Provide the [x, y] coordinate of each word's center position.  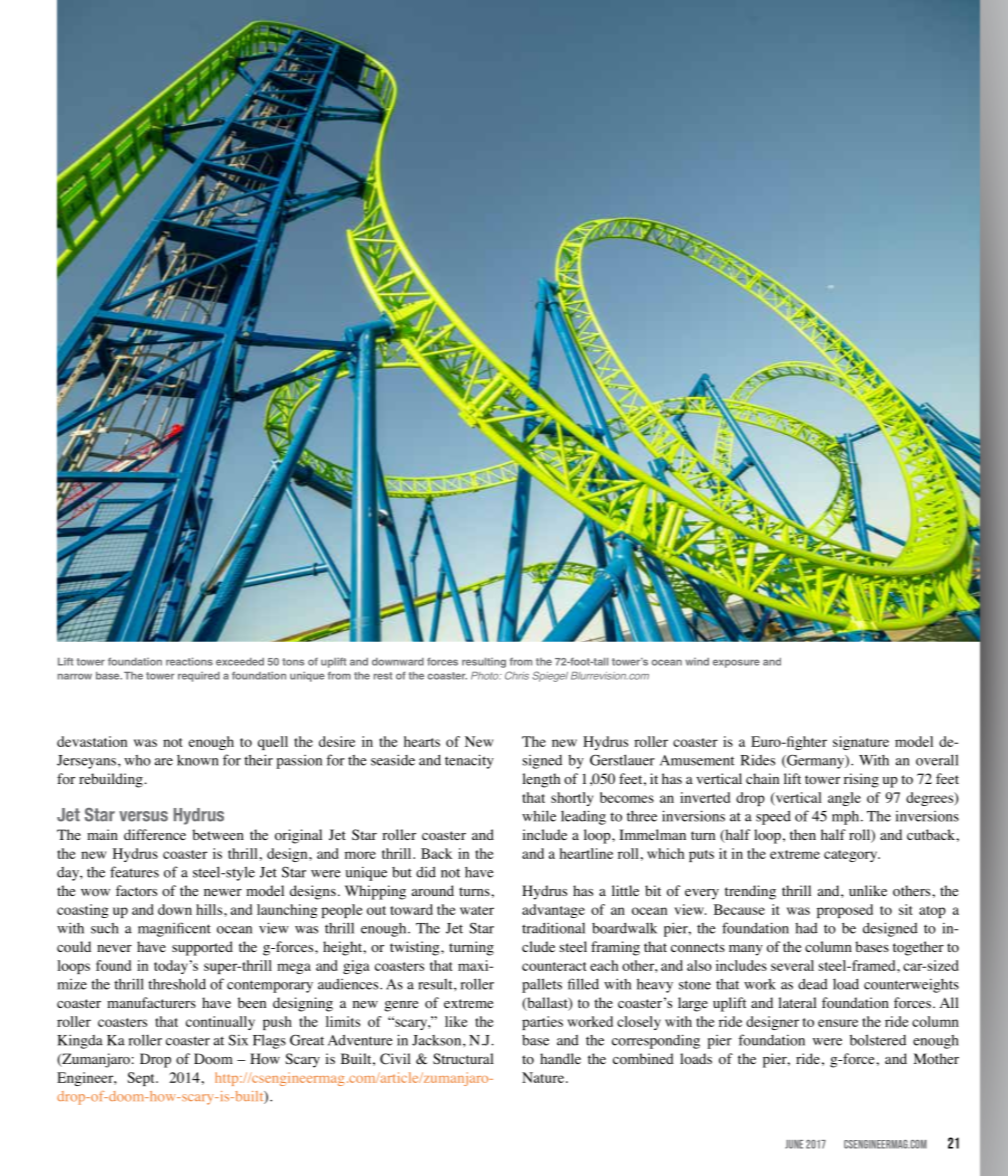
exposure [736, 663]
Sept [142, 1079]
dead [813, 984]
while [539, 816]
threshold [177, 984]
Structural [463, 1058]
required [199, 677]
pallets [542, 985]
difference [155, 834]
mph [847, 817]
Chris [517, 675]
